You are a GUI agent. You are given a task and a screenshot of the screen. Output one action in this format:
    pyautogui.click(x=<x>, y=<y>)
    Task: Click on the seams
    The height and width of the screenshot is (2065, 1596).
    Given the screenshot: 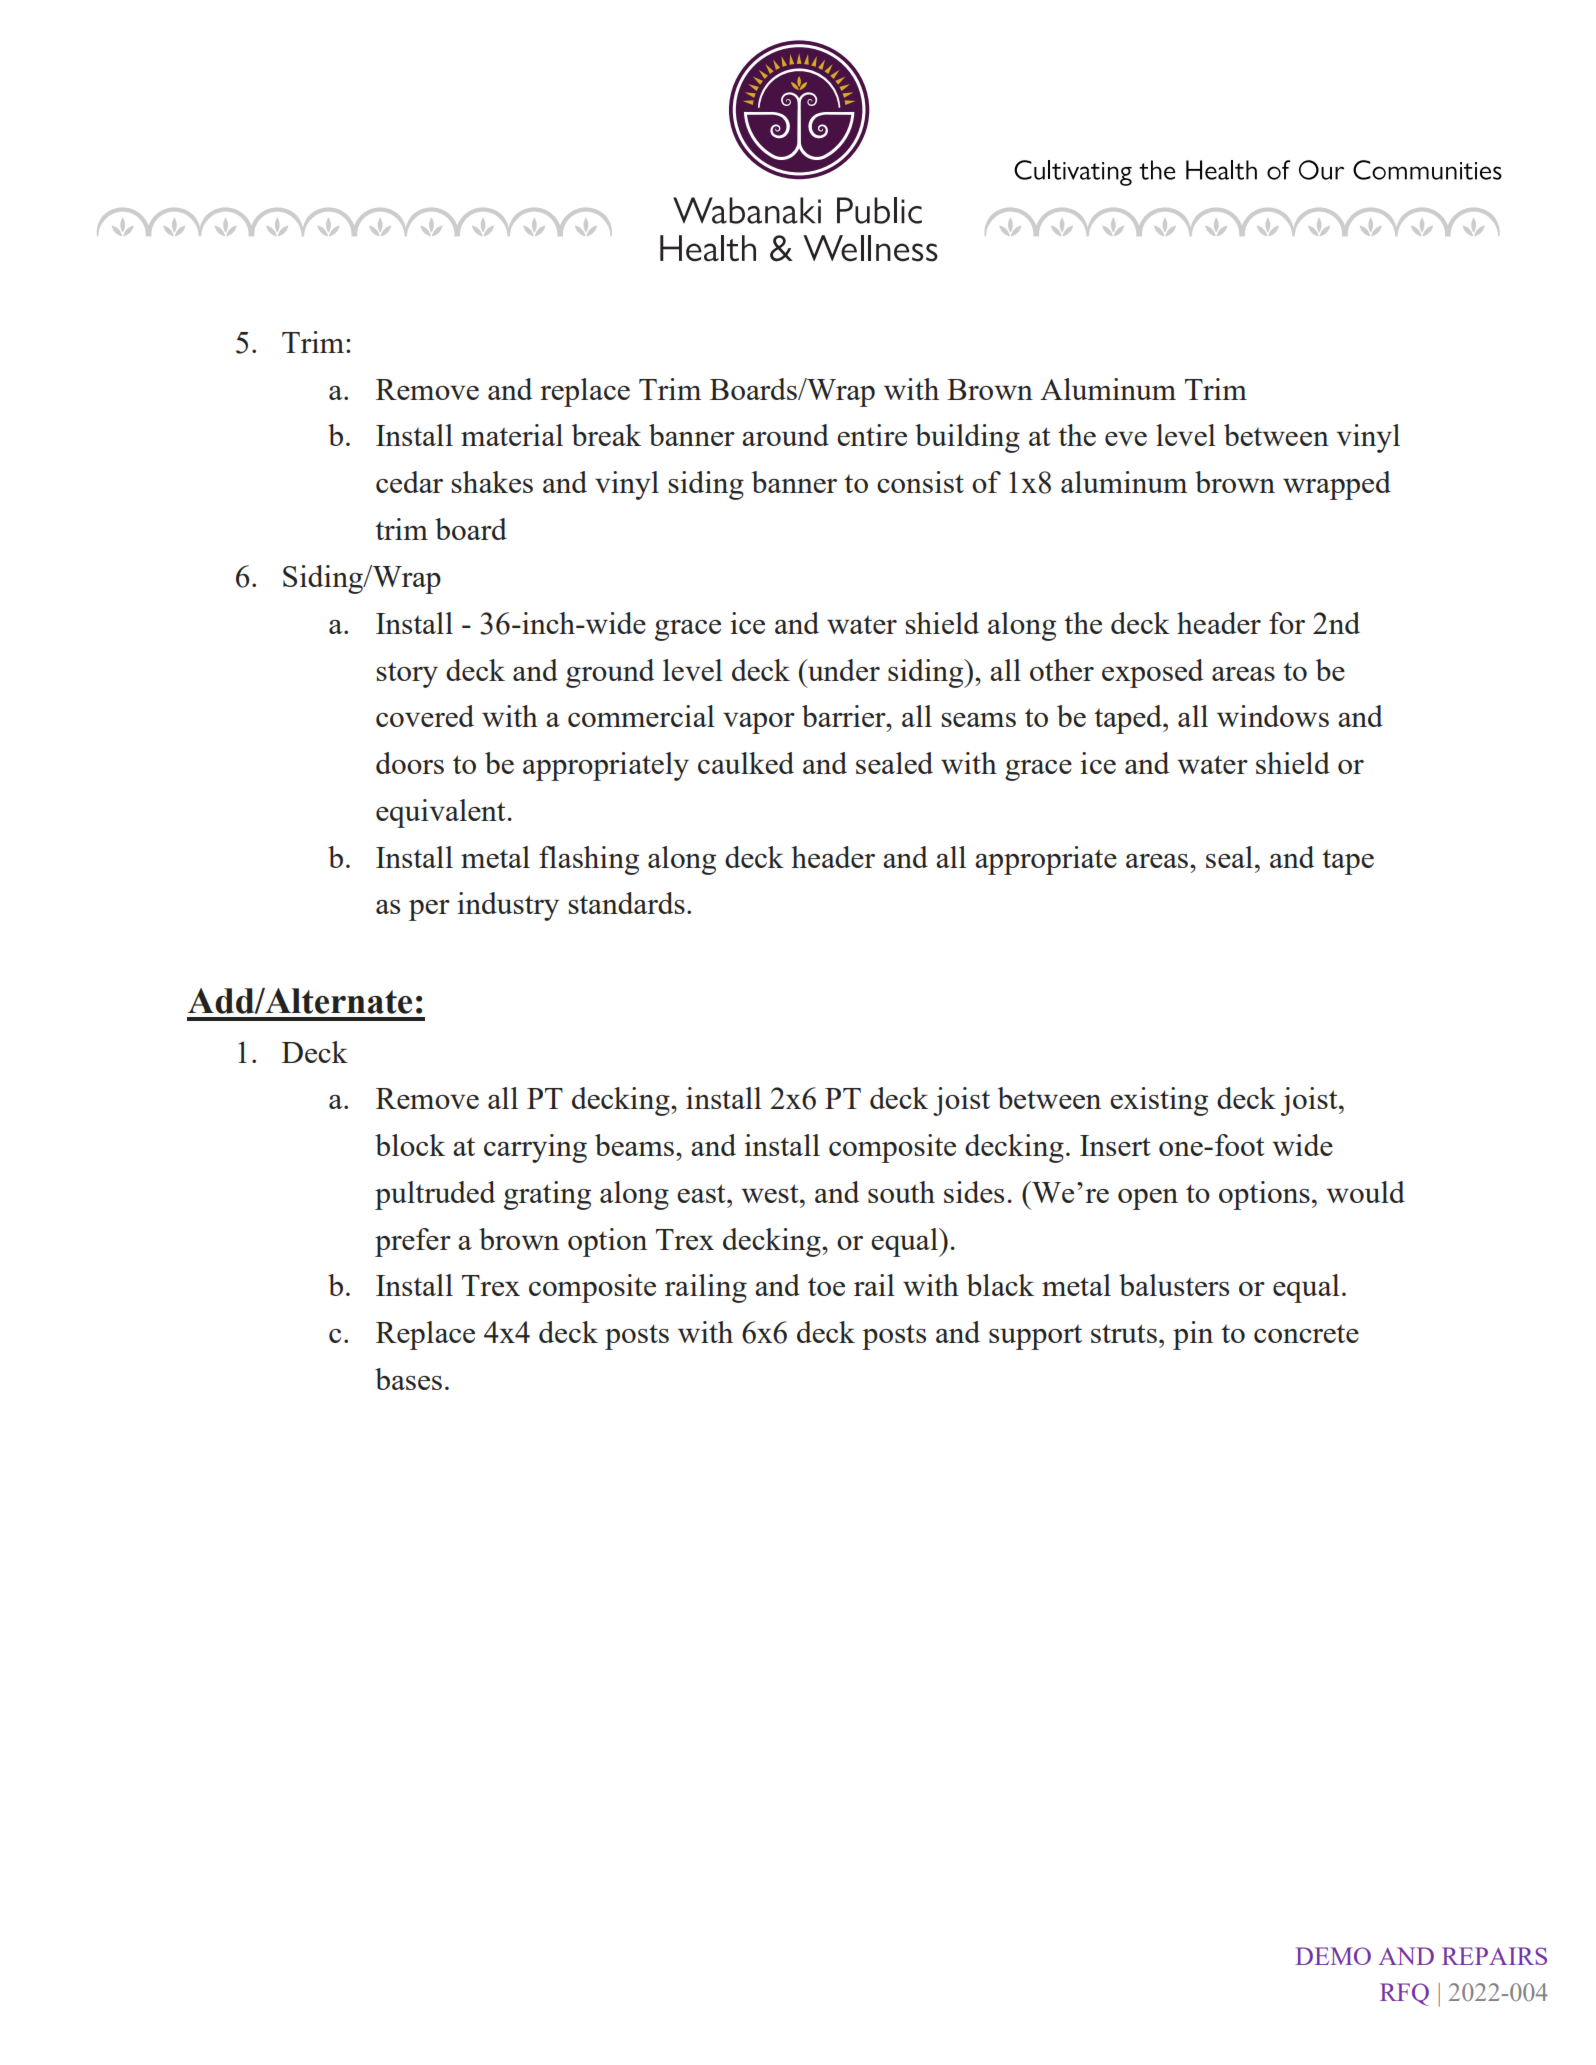 What is the action you would take?
    pyautogui.click(x=979, y=720)
